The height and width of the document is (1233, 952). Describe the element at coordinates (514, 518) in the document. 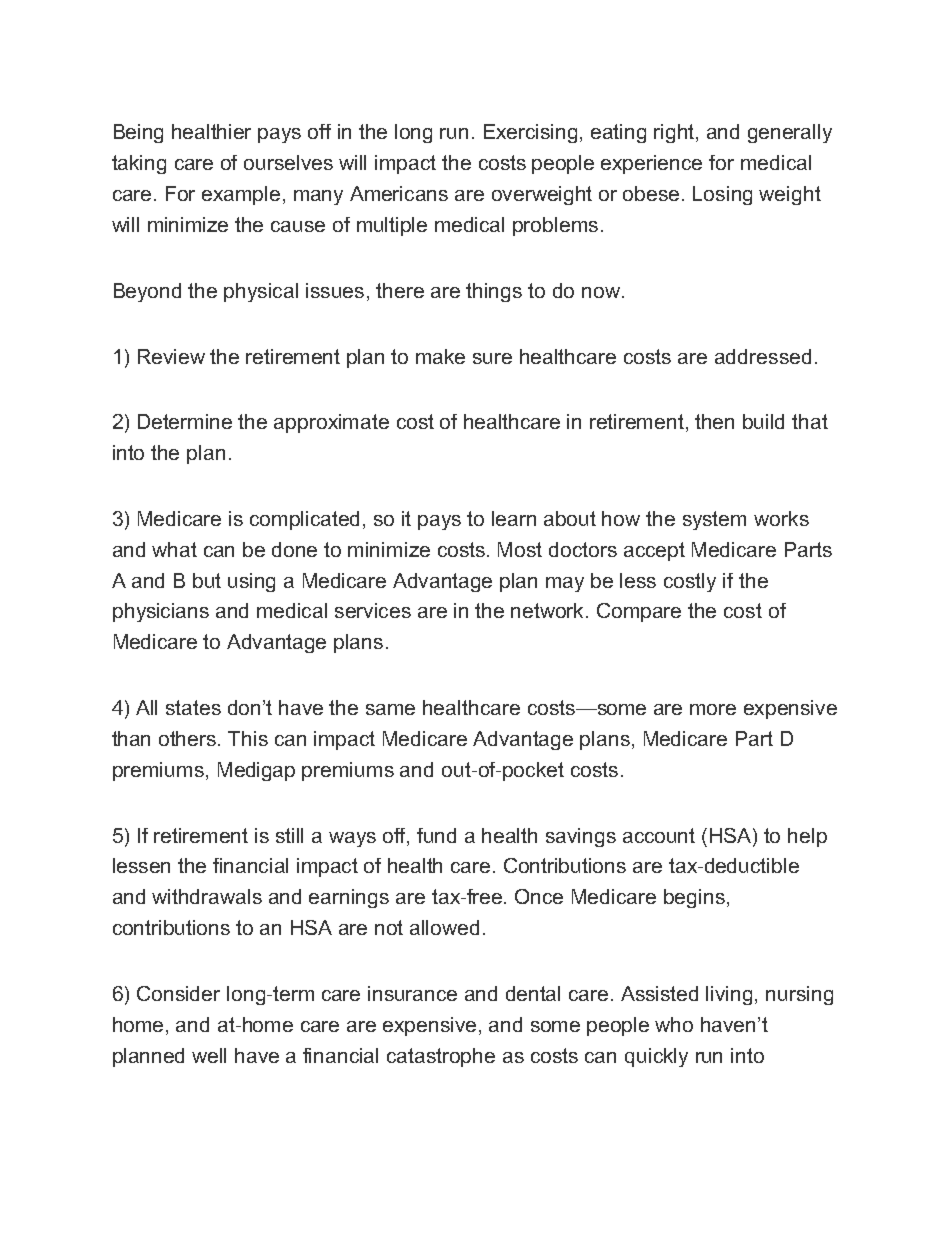

I see `learn` at that location.
